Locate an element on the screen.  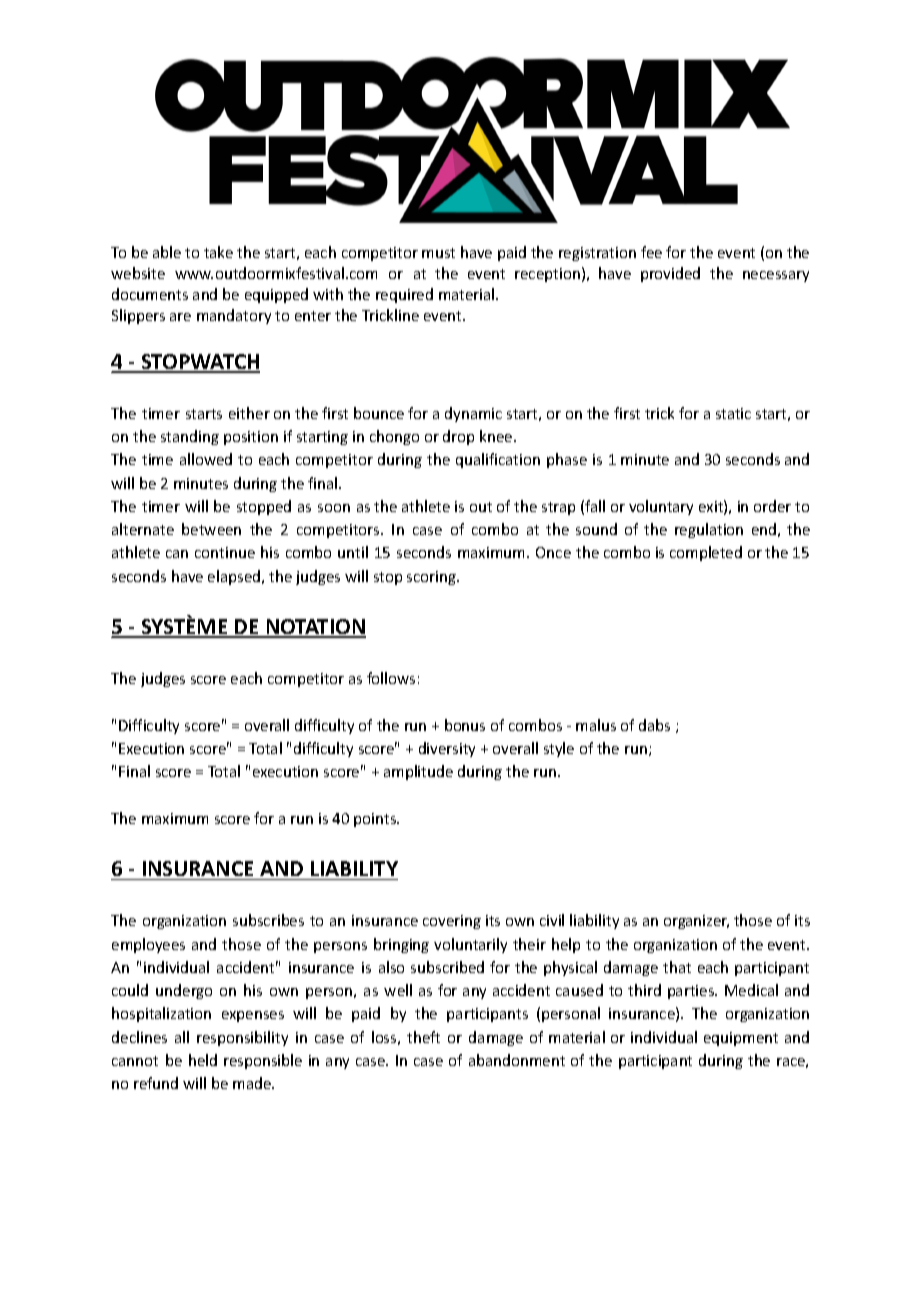
provided is located at coordinates (670, 274).
